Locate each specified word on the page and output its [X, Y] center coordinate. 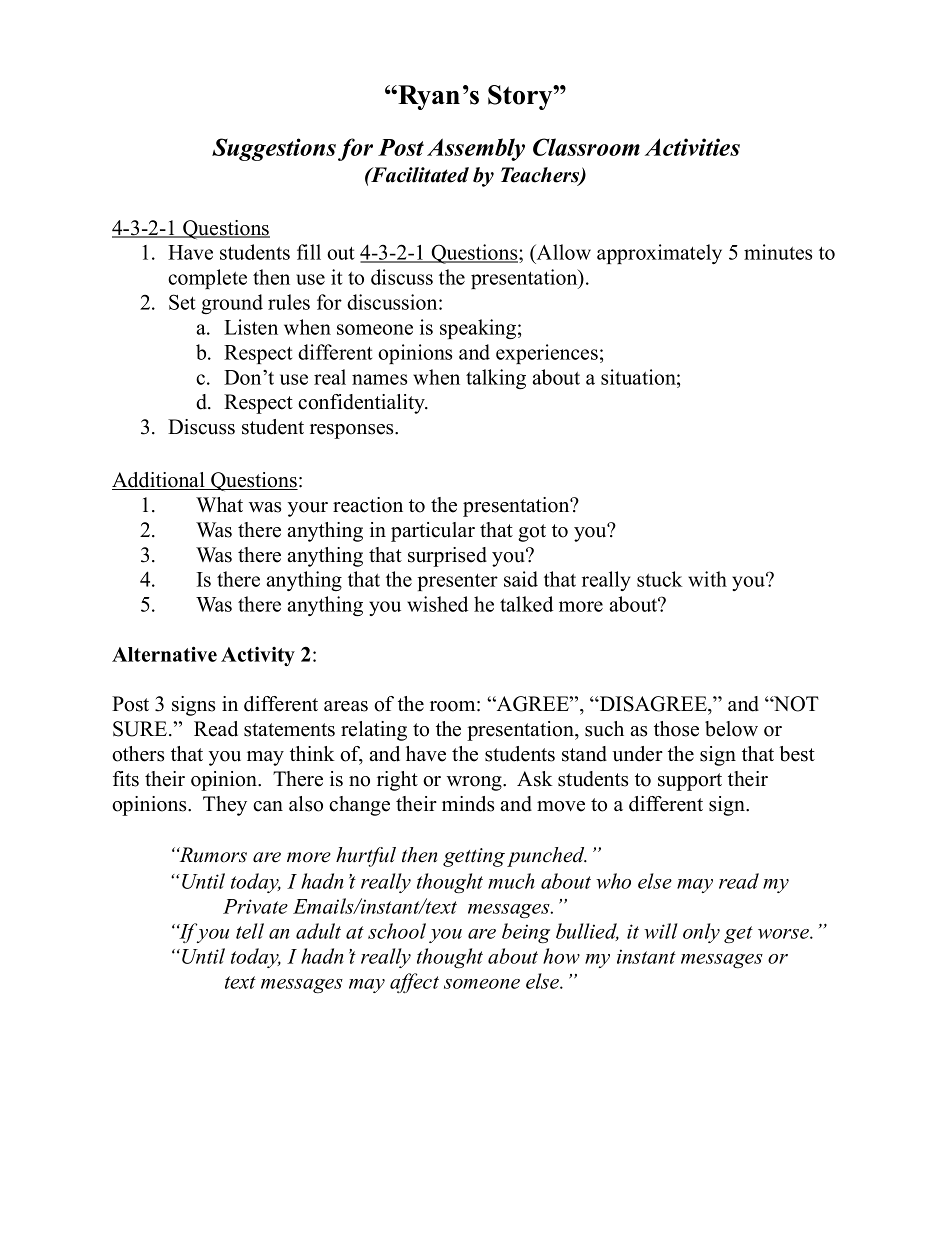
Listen [251, 327]
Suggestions [274, 149]
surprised [447, 557]
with [707, 579]
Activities [692, 147]
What [219, 504]
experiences [547, 354]
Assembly [476, 149]
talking [496, 379]
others [138, 754]
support [690, 782]
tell [250, 931]
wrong [475, 783]
